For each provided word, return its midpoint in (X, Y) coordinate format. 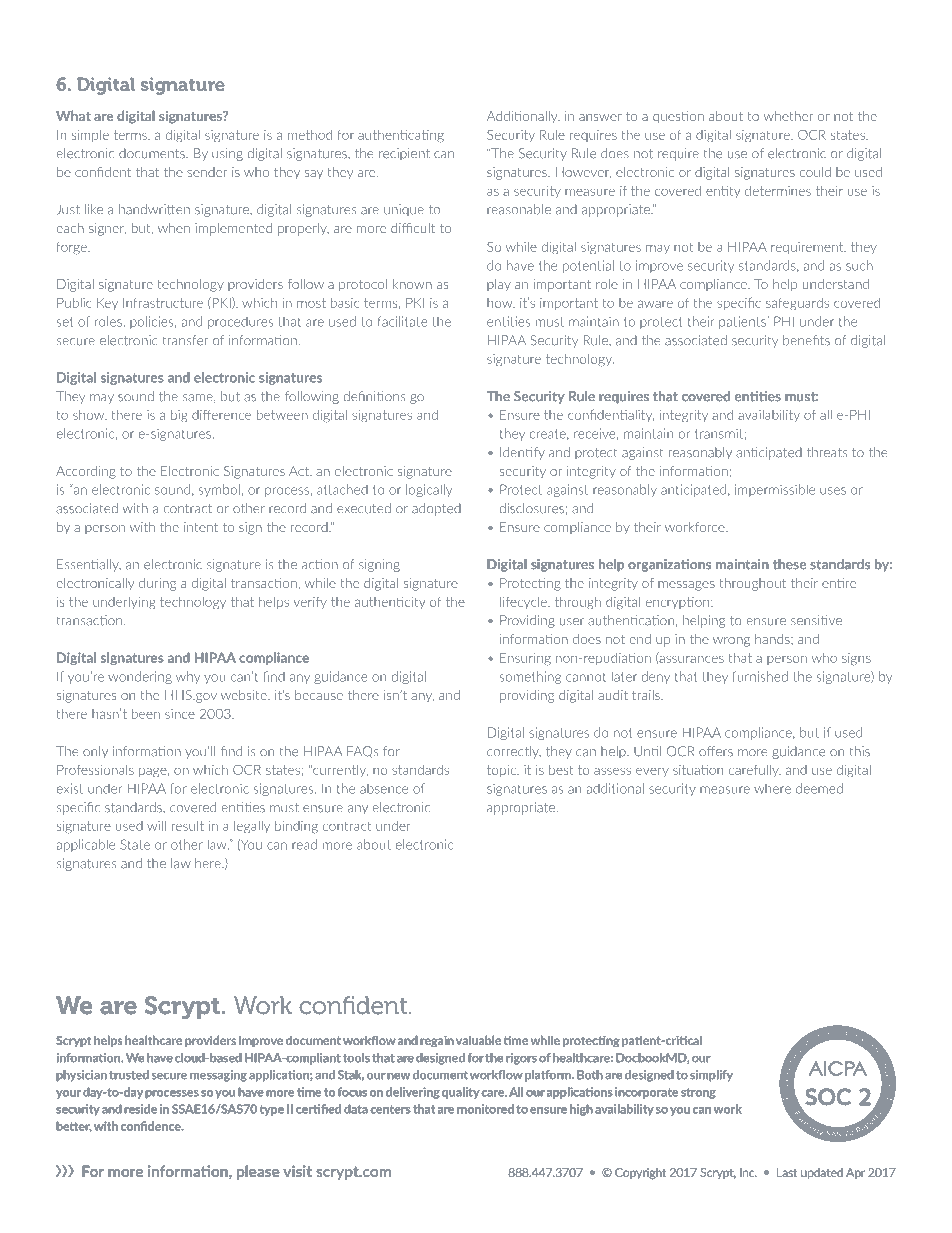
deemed (819, 788)
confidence (152, 1126)
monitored (485, 1109)
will (156, 825)
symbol (219, 490)
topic (502, 771)
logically (429, 490)
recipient (404, 154)
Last (787, 1172)
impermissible (775, 490)
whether (789, 116)
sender (207, 172)
